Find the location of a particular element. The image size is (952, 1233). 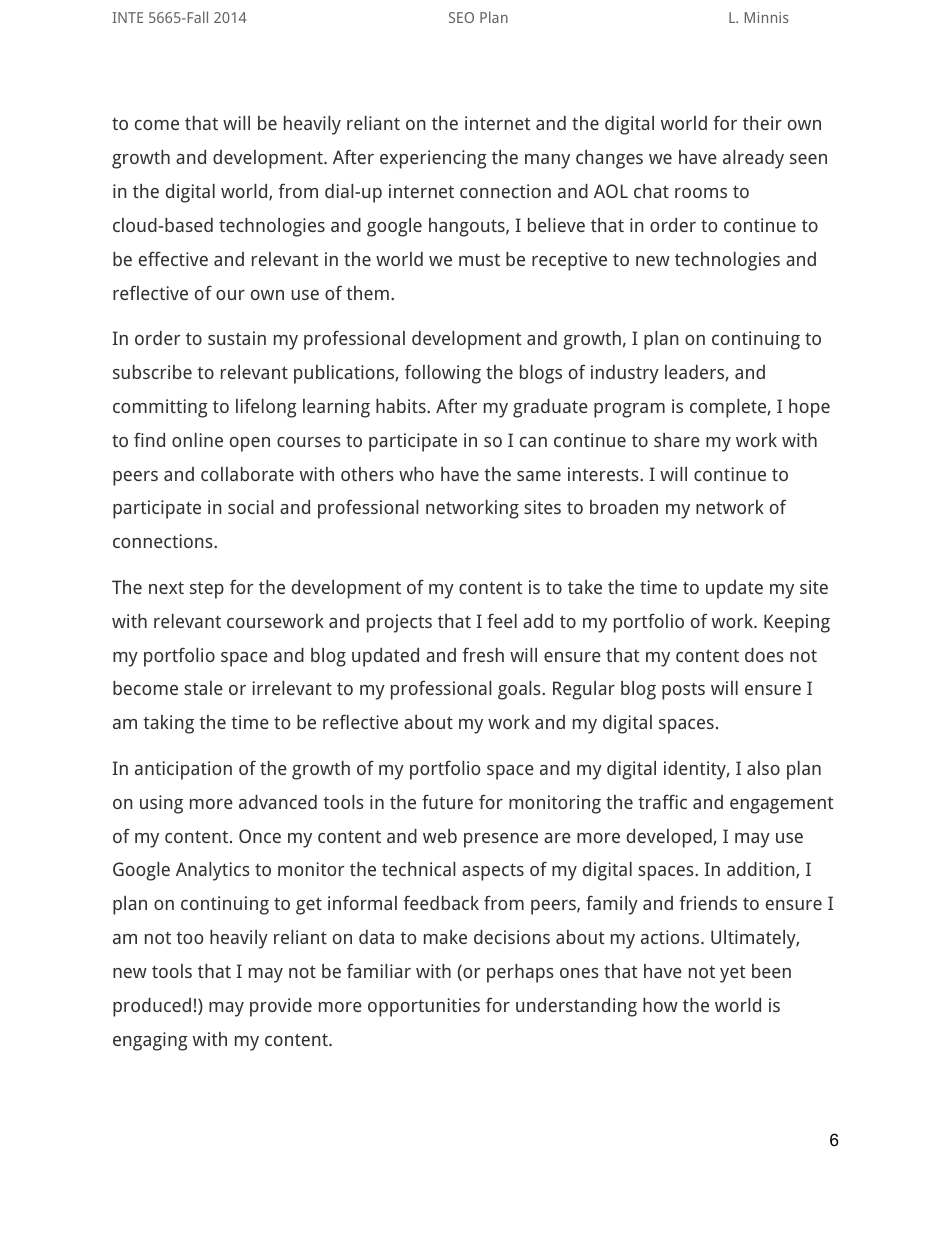

rooms is located at coordinates (701, 193).
